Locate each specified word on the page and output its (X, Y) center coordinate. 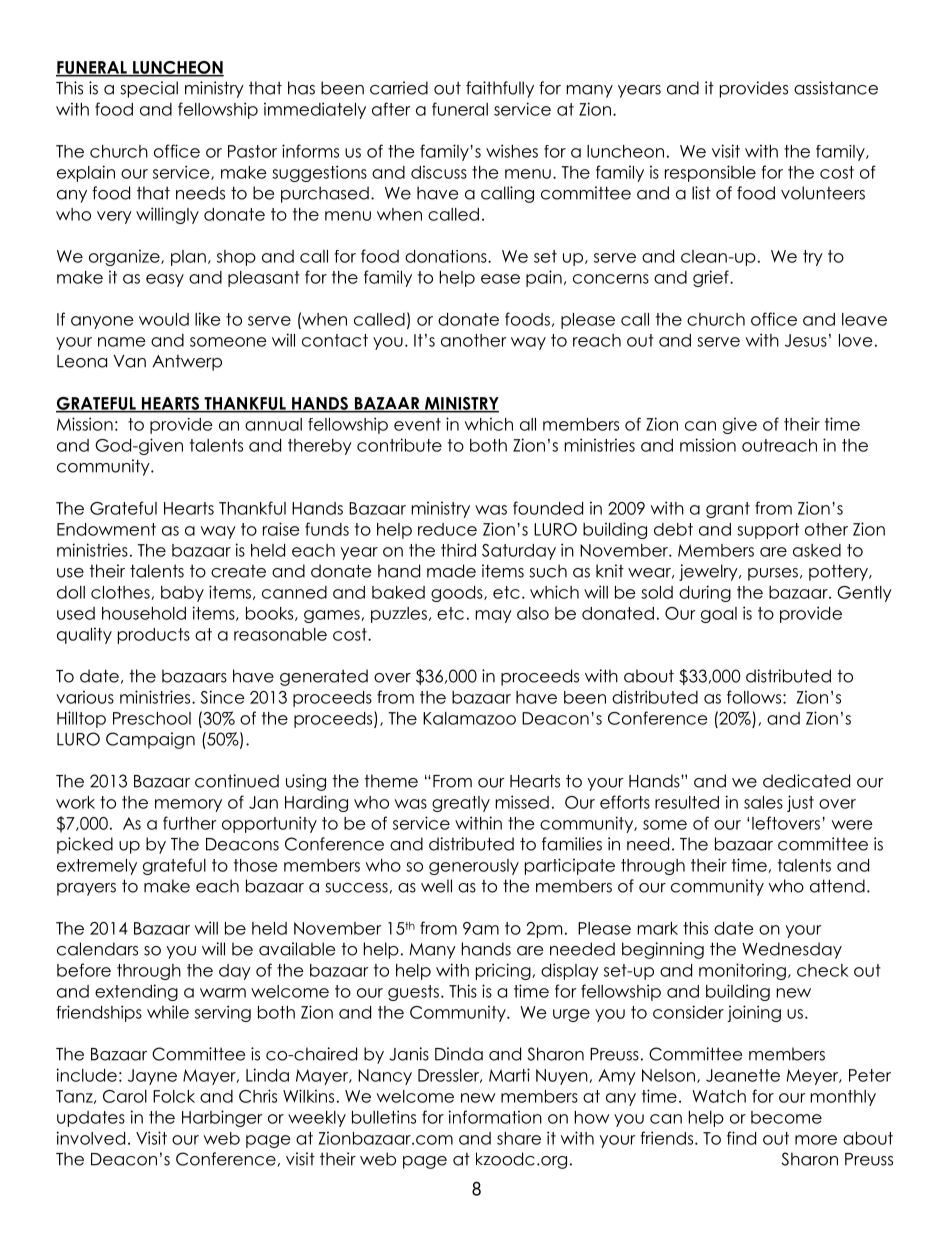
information (495, 1117)
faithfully (500, 89)
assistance (836, 88)
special (149, 89)
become (786, 1117)
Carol (125, 1096)
